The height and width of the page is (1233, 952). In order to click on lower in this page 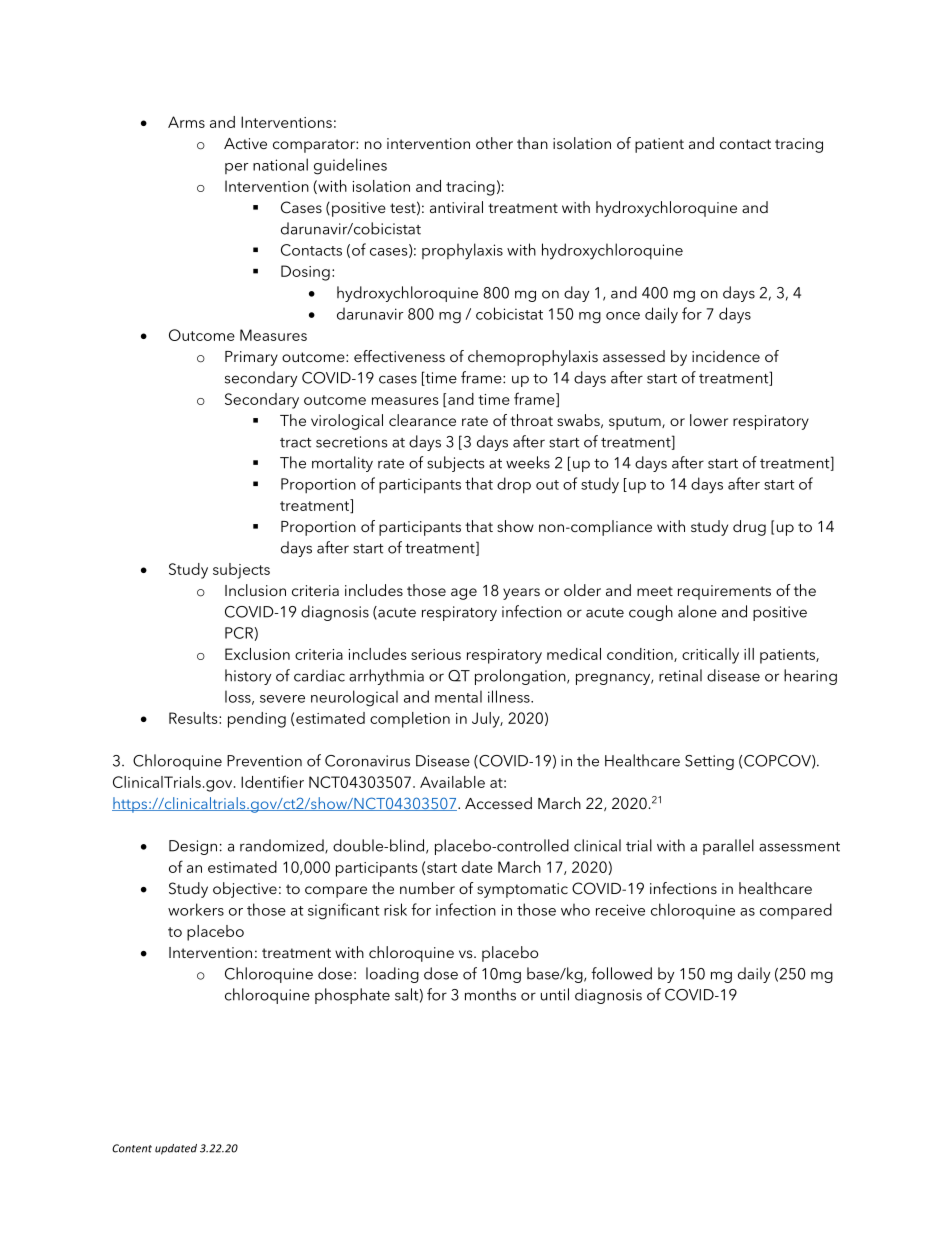, I will do `click(709, 420)`.
